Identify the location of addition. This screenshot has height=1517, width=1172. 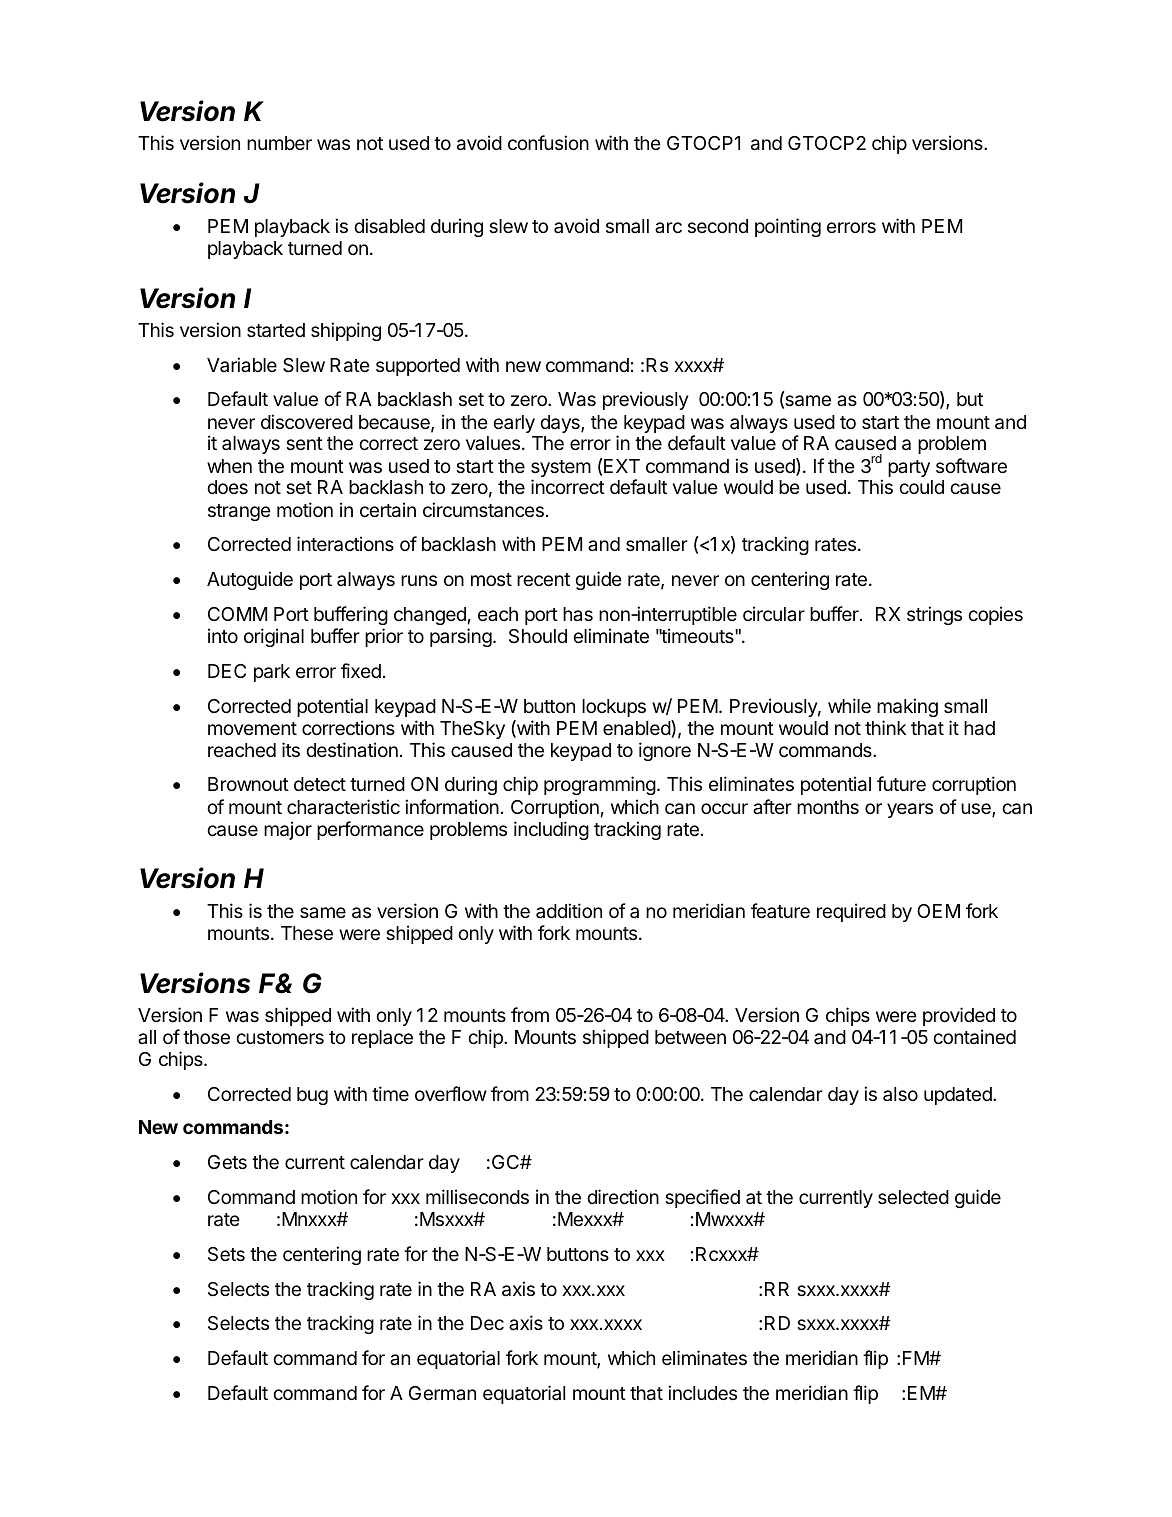
(569, 910).
